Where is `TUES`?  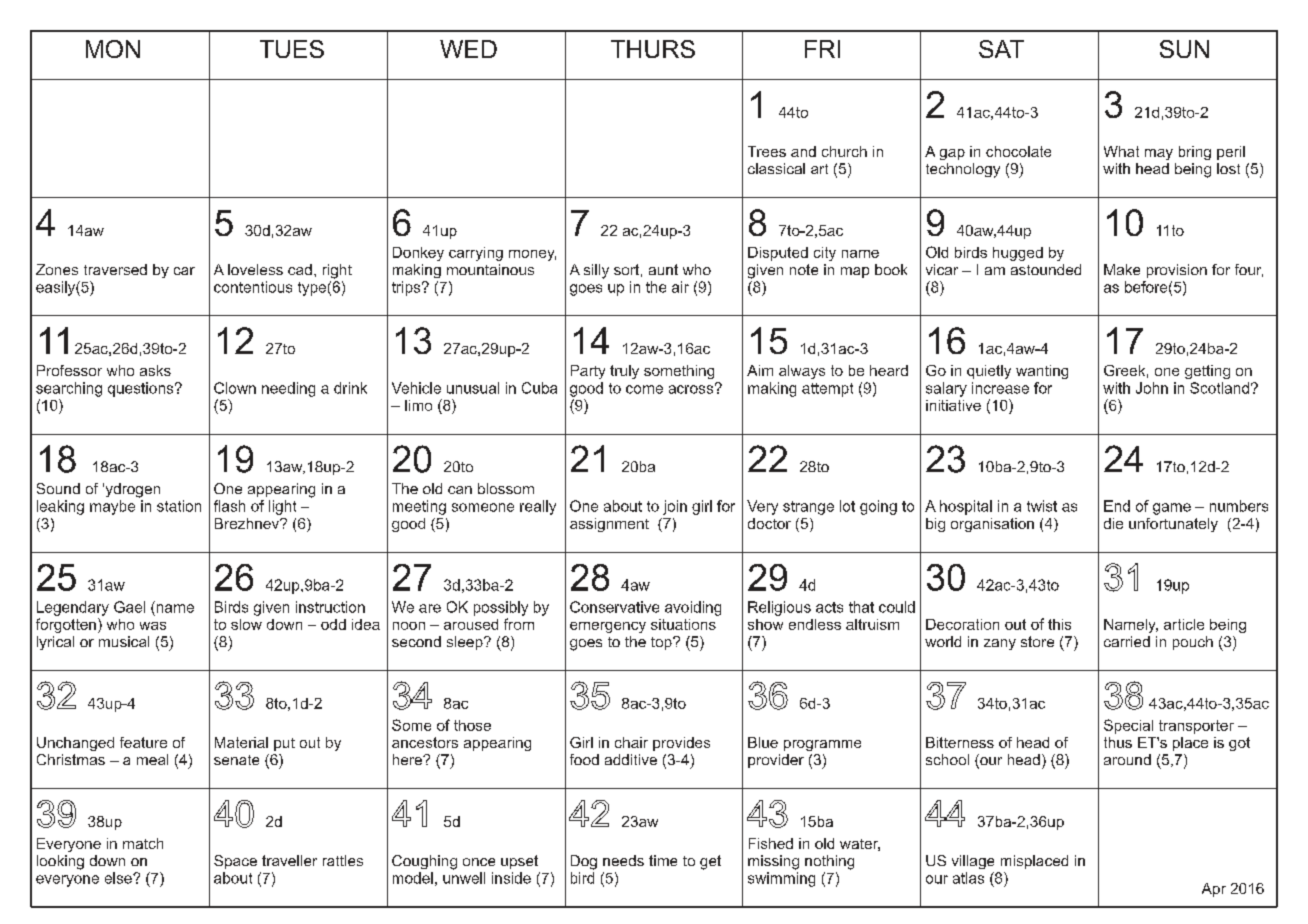
TUES is located at coordinates (292, 49).
